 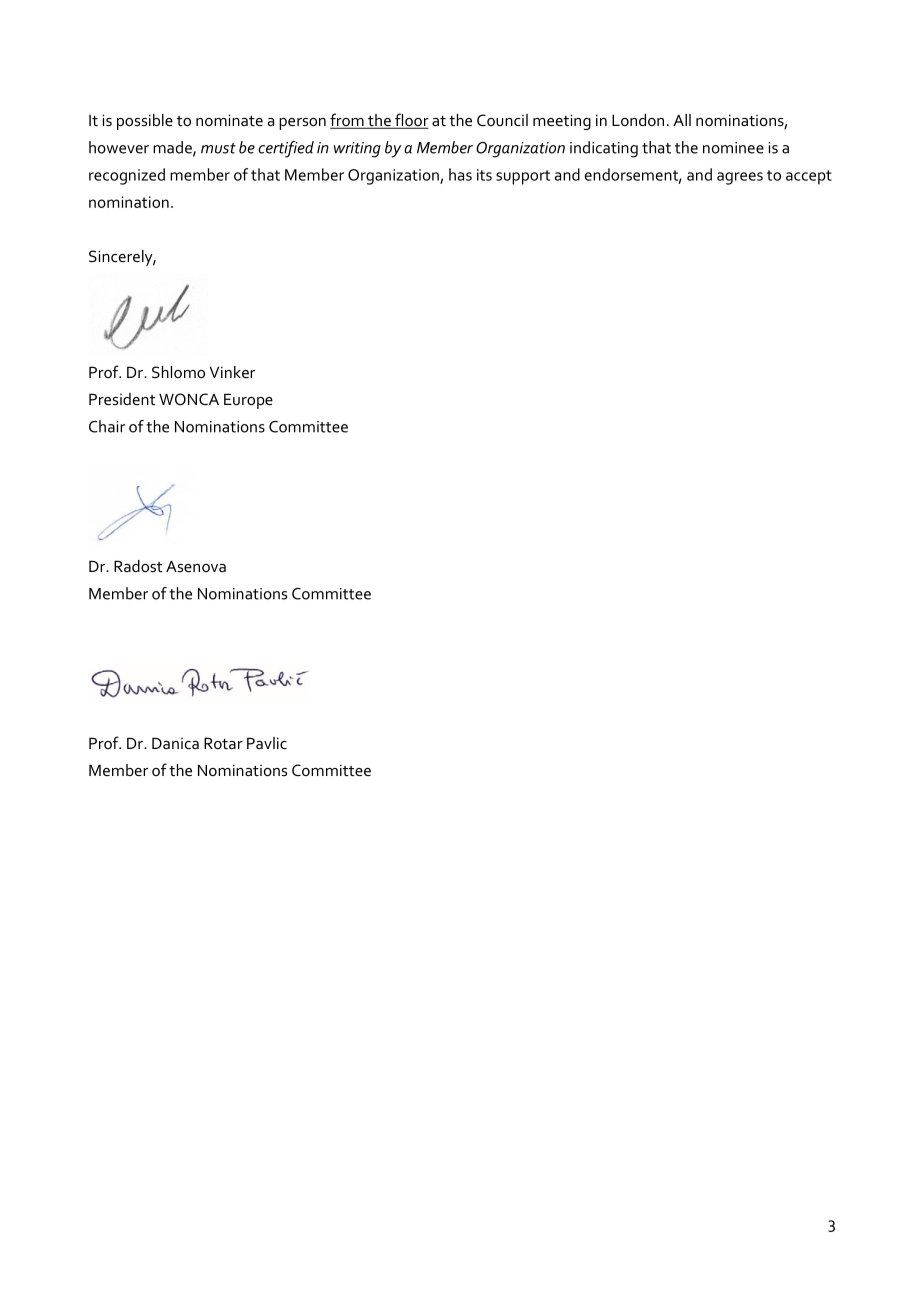 I want to click on Council, so click(x=502, y=120).
